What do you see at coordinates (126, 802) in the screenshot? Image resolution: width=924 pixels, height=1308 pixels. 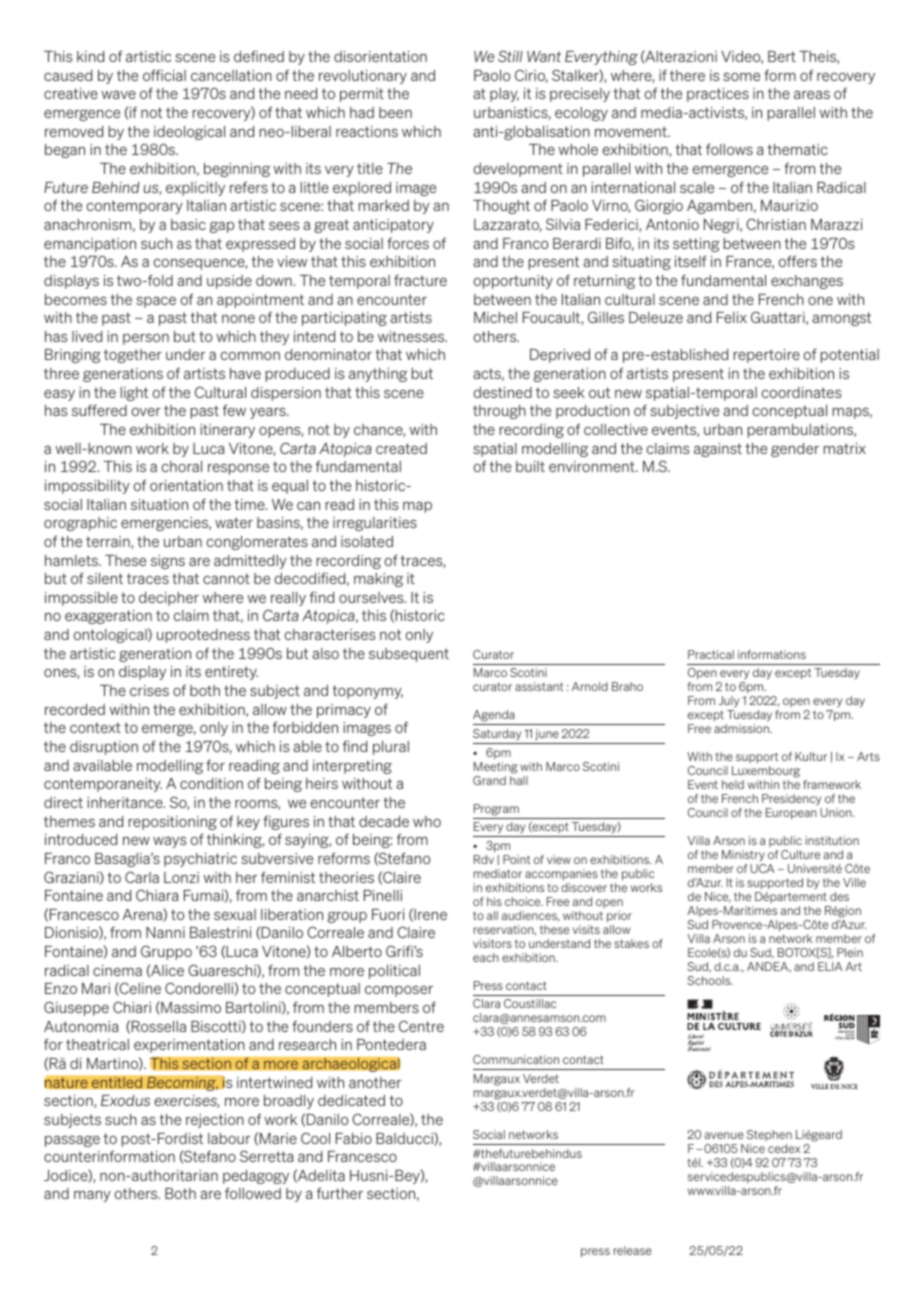 I see `inheritance` at bounding box center [126, 802].
